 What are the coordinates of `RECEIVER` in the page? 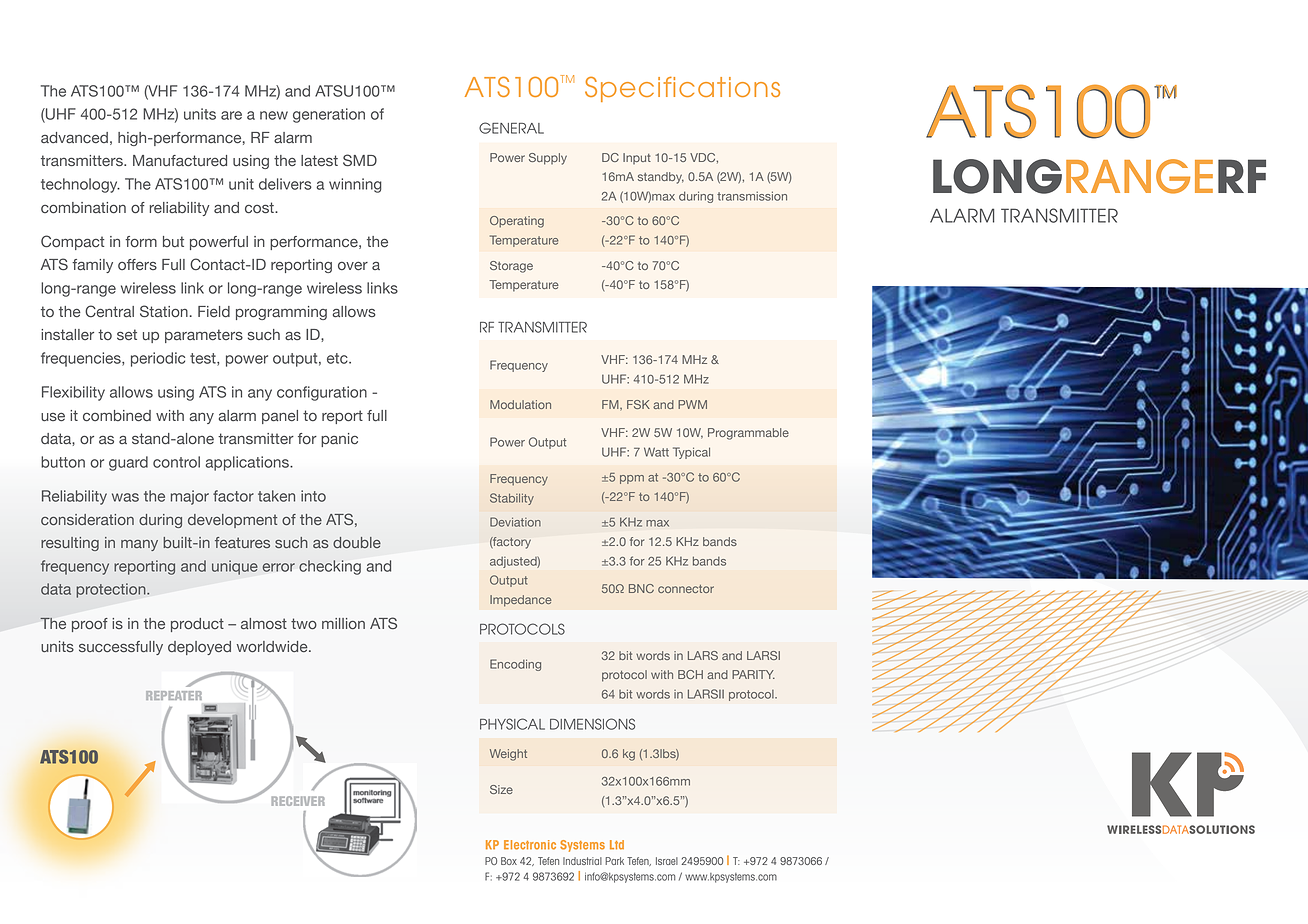 It's located at (298, 801).
